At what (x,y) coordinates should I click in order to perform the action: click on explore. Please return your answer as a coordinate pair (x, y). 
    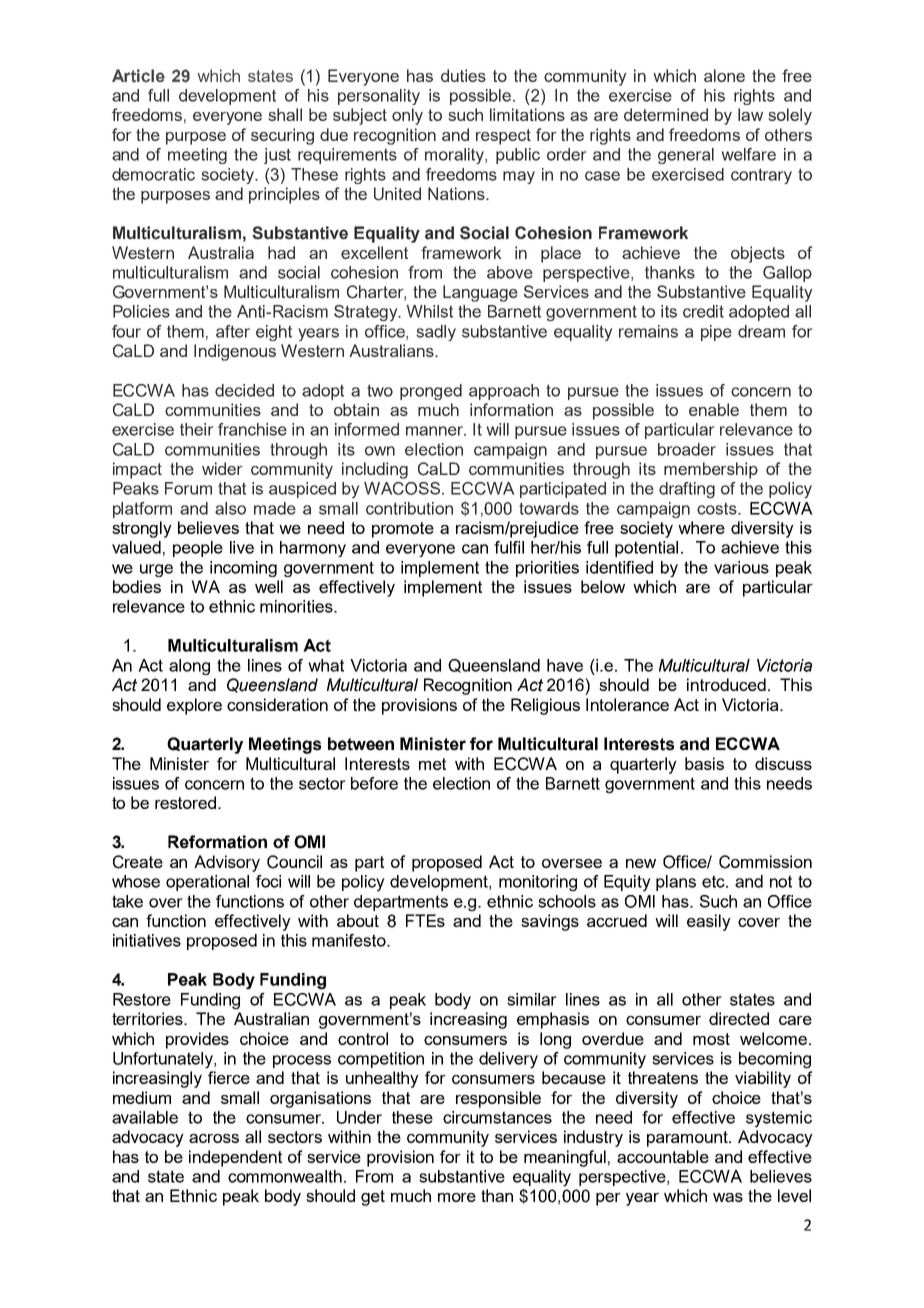
    Looking at the image, I should click on (194, 706).
